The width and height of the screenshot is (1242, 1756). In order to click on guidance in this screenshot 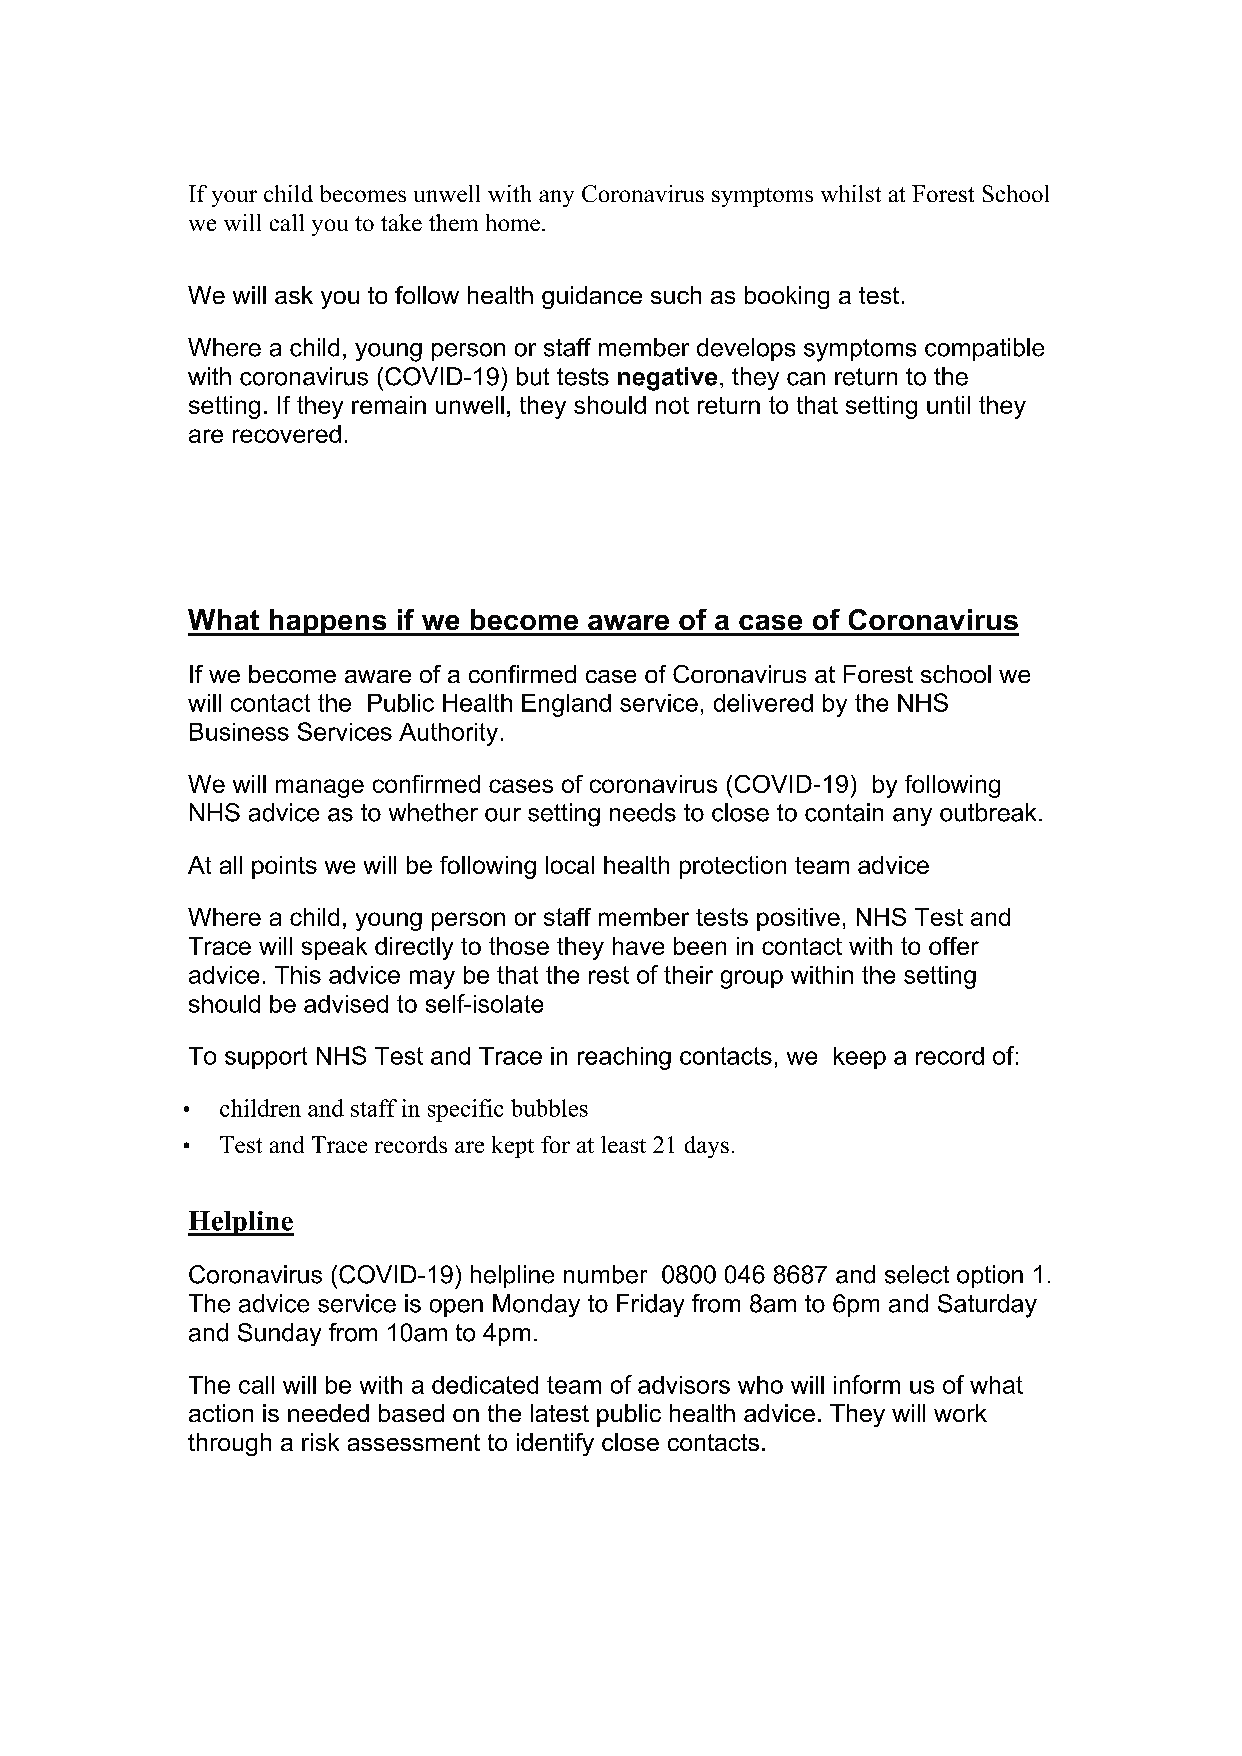, I will do `click(592, 297)`.
